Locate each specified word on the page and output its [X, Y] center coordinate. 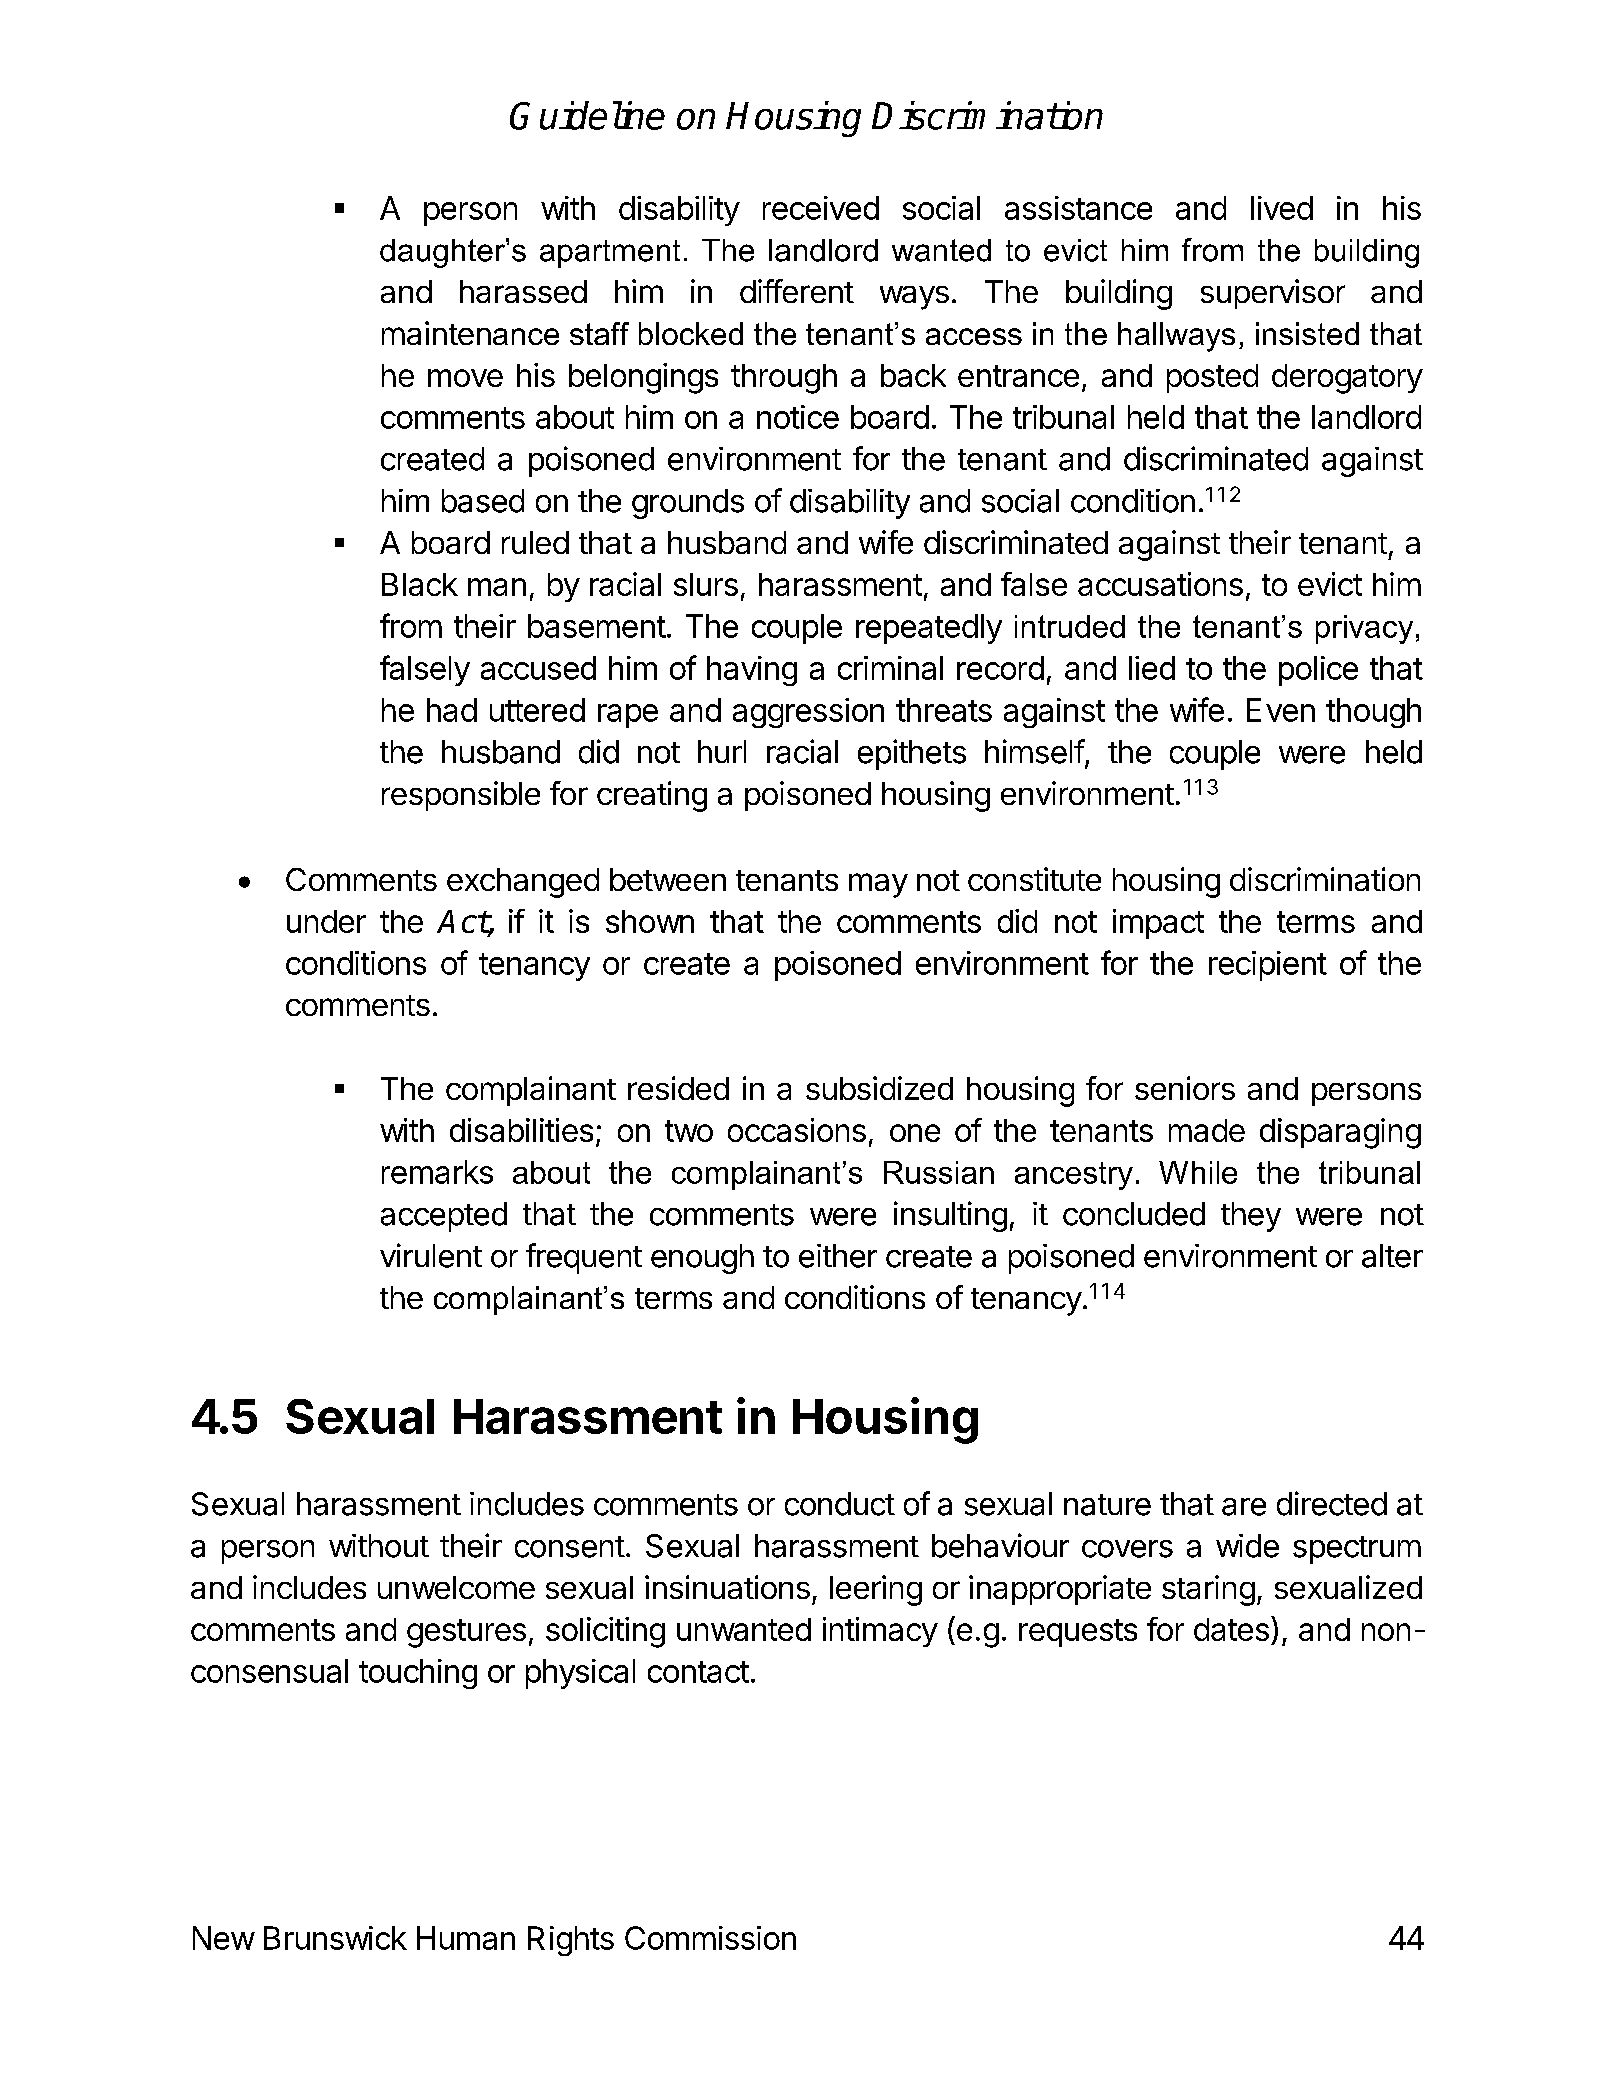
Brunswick [335, 1938]
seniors [1185, 1088]
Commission [710, 1938]
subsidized [879, 1088]
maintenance [470, 333]
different [797, 291]
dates [1231, 1629]
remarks [437, 1172]
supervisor [1273, 294]
